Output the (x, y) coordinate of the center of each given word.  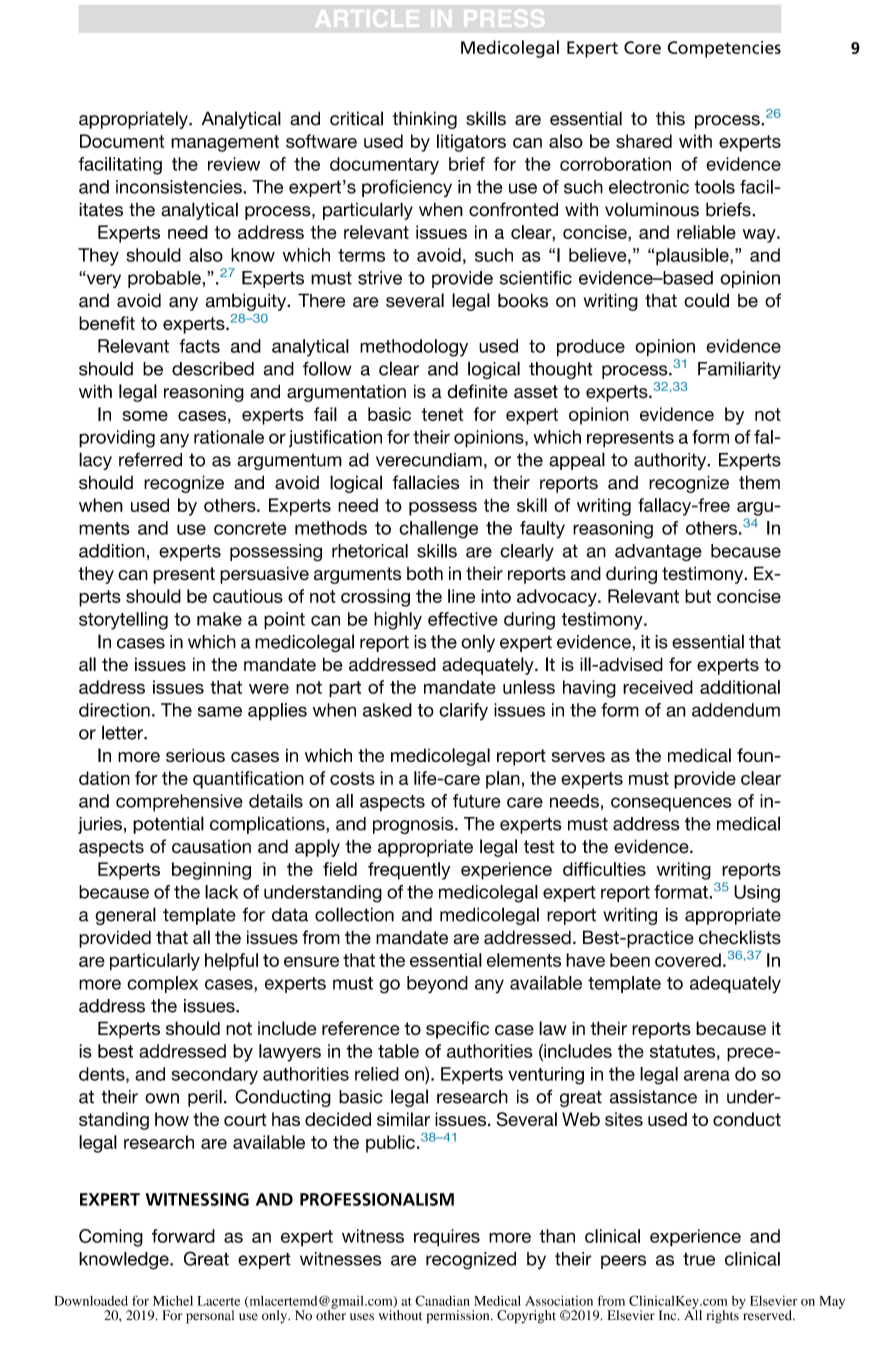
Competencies (724, 49)
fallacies (426, 482)
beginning (211, 871)
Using (757, 894)
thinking (425, 120)
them (759, 482)
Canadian (442, 1300)
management (225, 143)
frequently (409, 871)
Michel (173, 1301)
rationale (229, 437)
